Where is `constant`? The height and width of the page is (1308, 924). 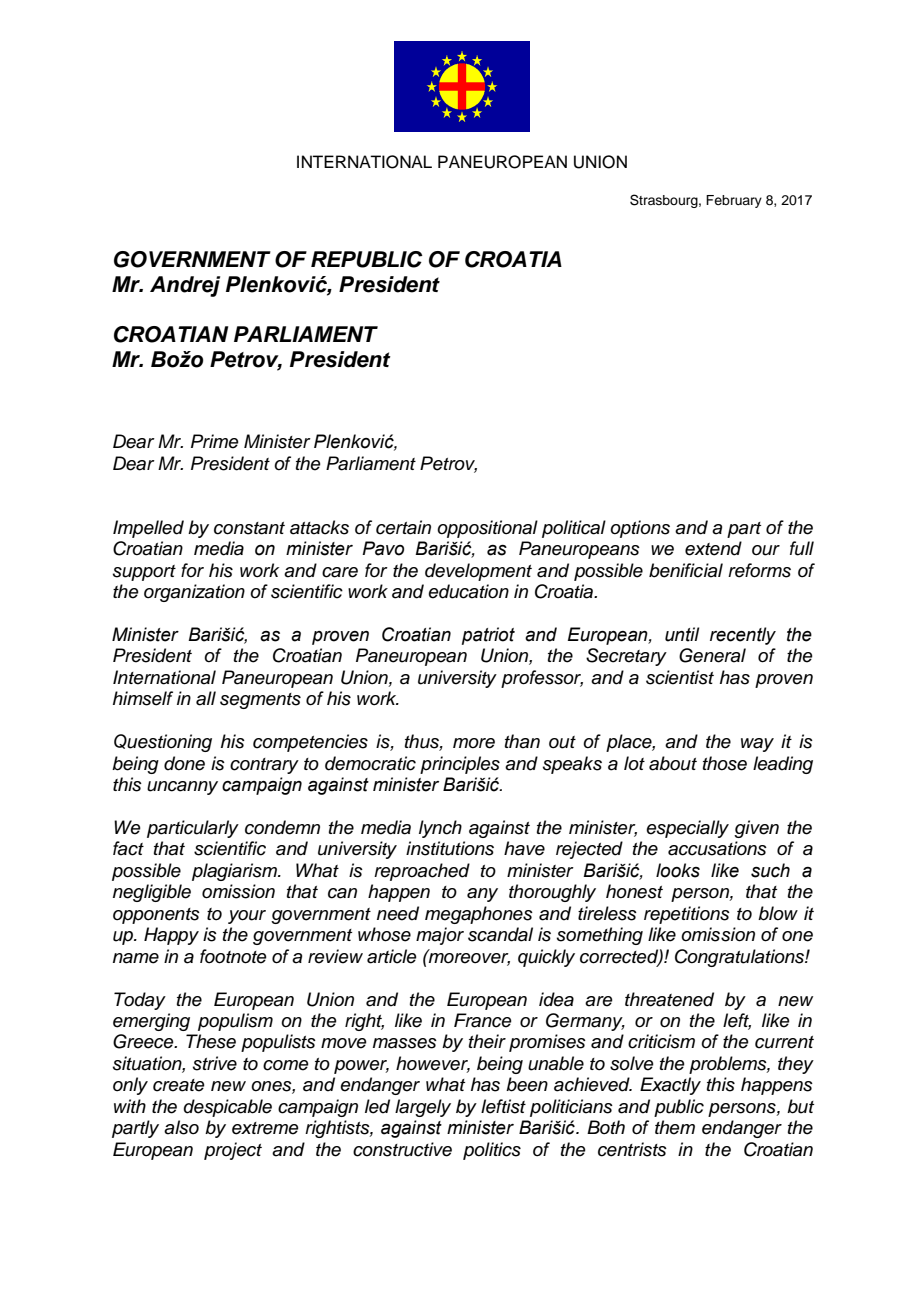
constant is located at coordinates (249, 528).
